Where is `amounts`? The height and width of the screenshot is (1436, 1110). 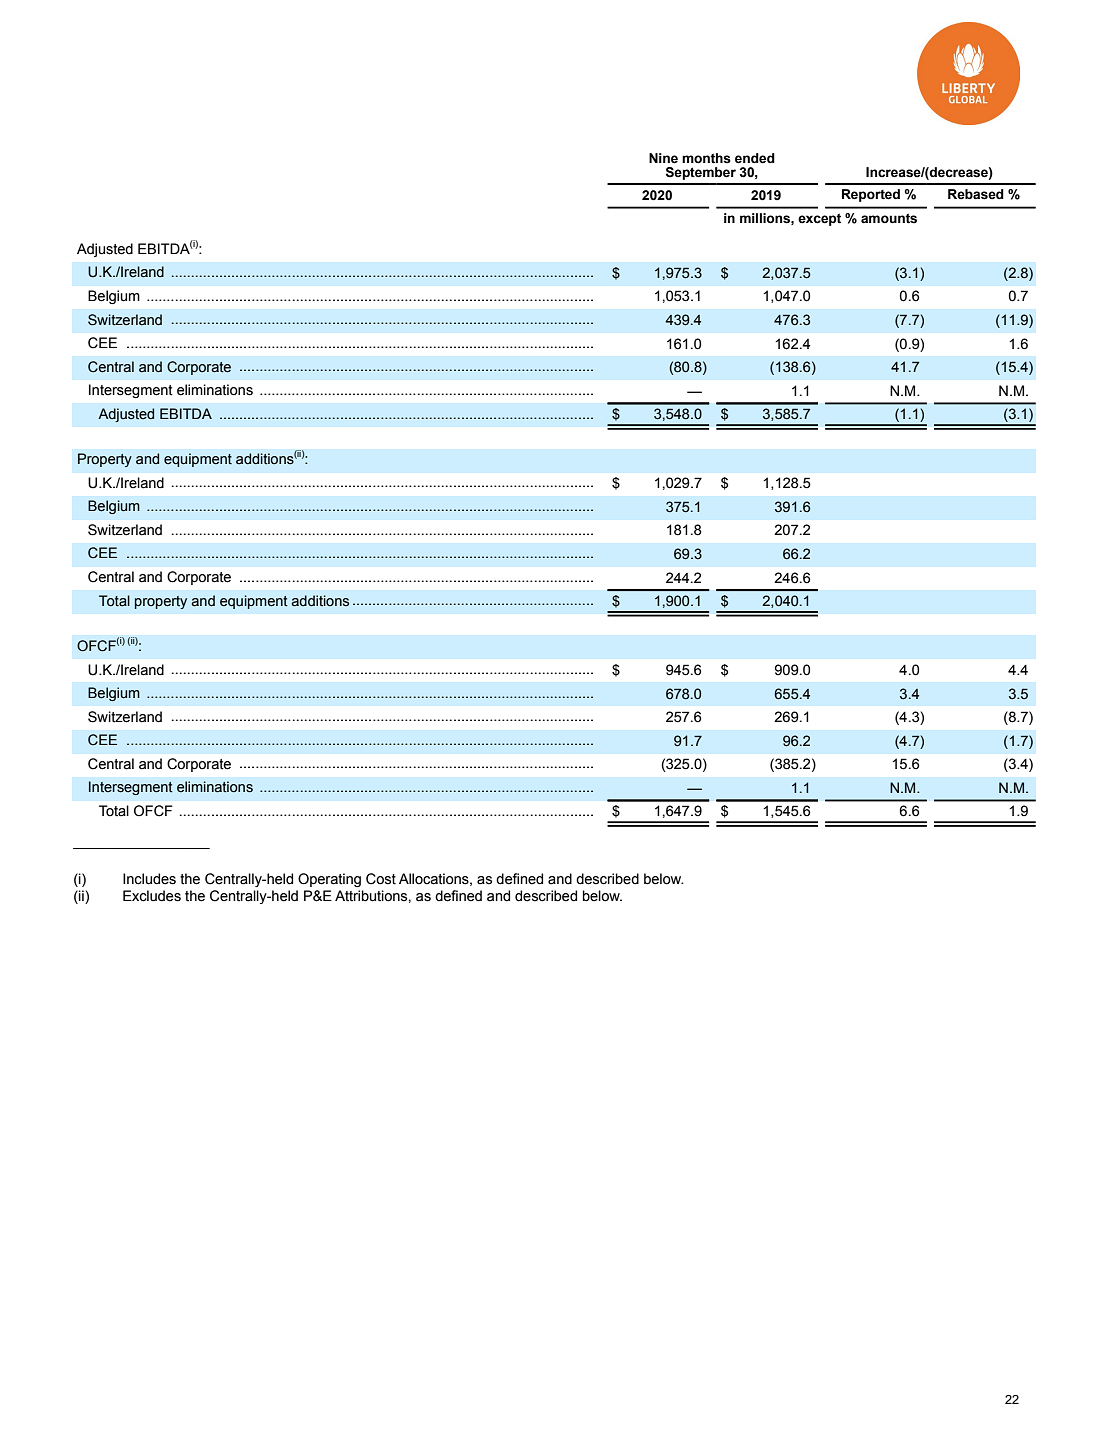 amounts is located at coordinates (889, 218).
